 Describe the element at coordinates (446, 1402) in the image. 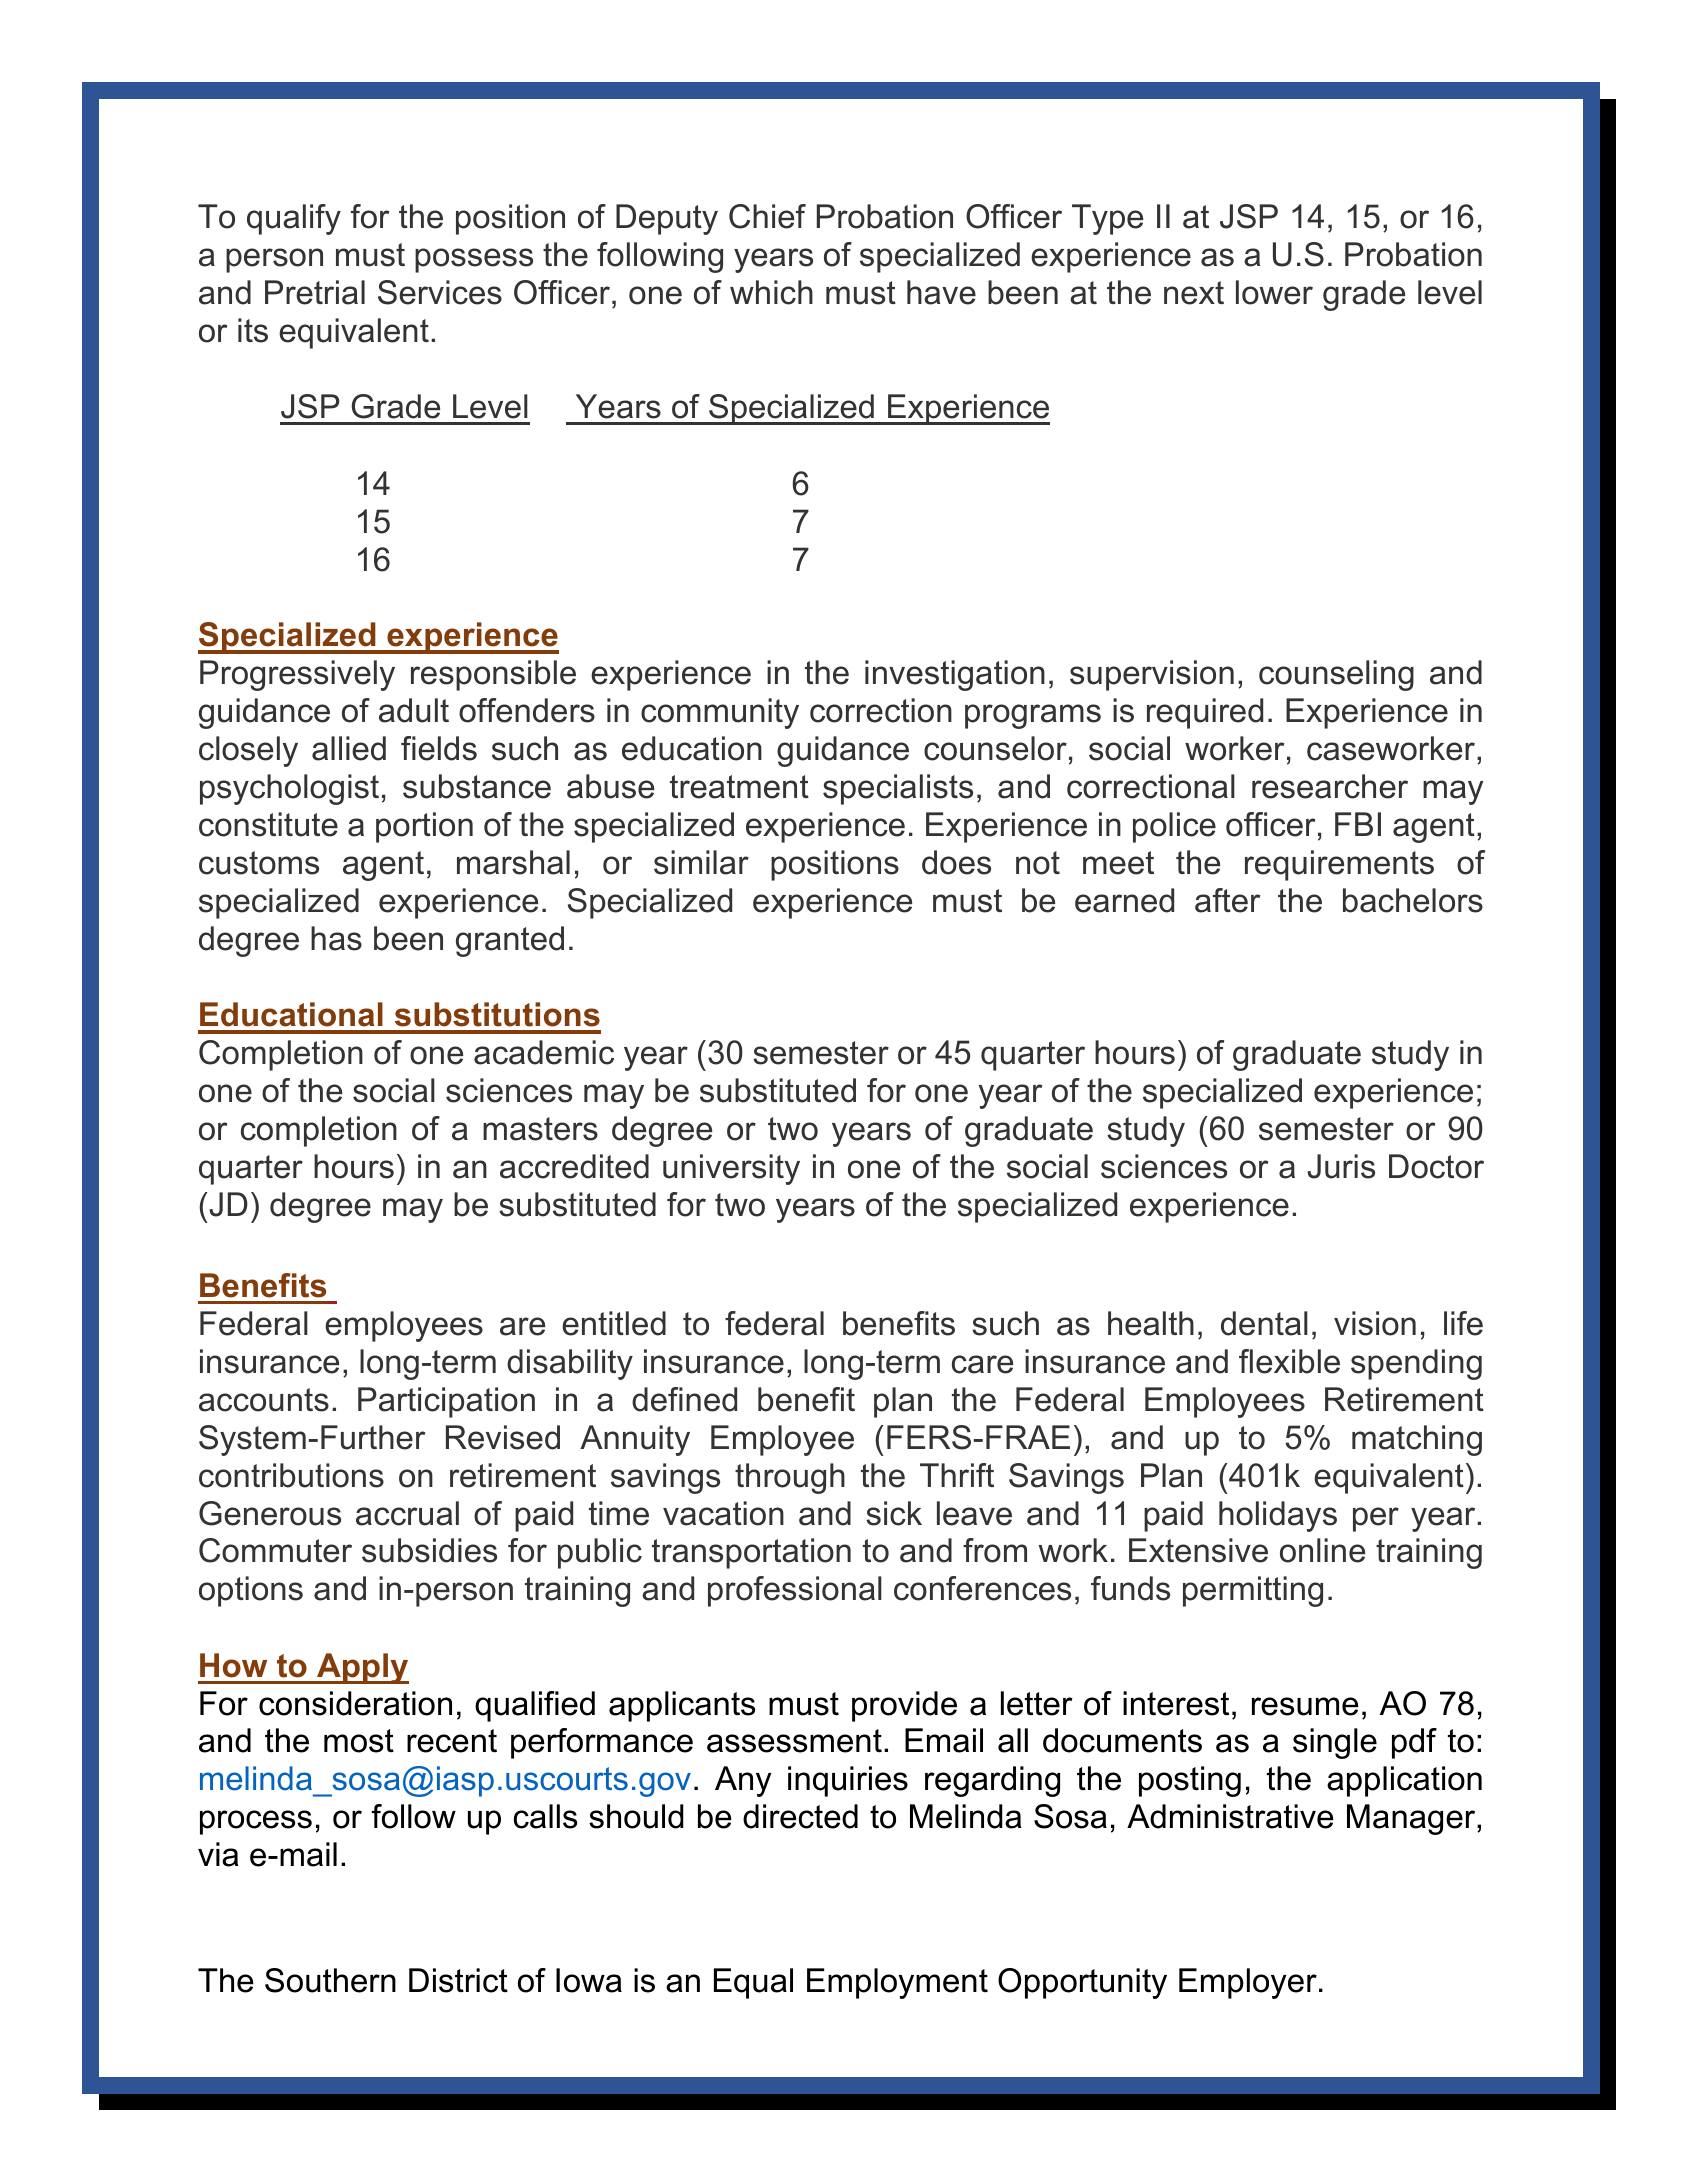

I see `Participation` at that location.
